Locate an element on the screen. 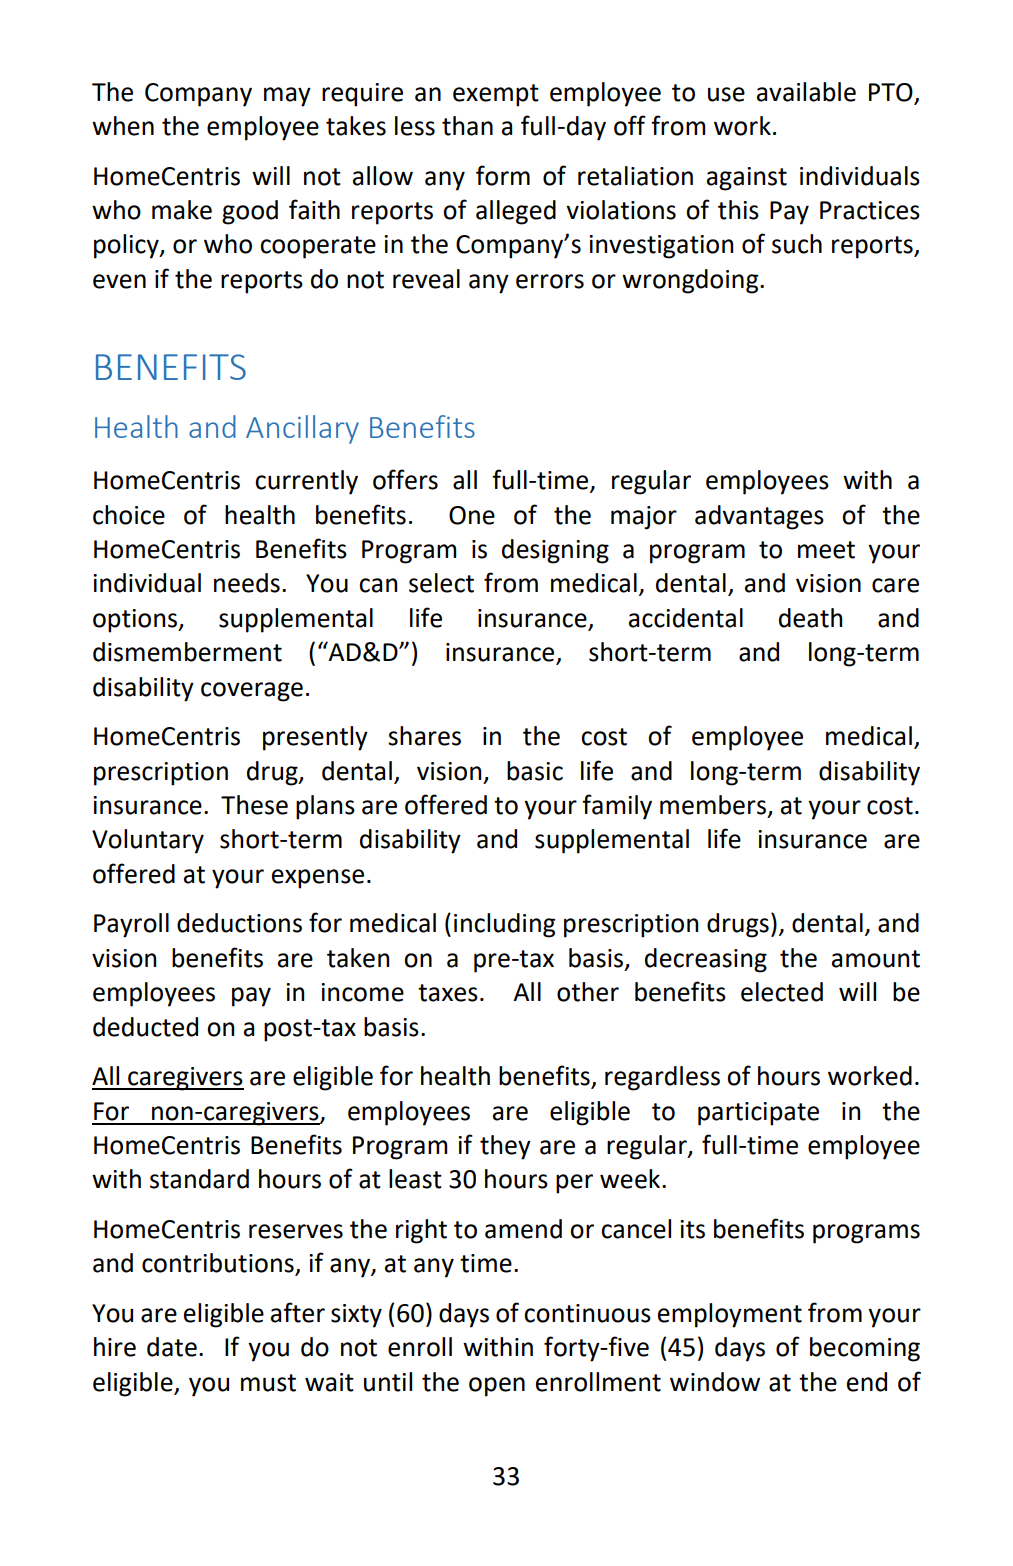  when is located at coordinates (123, 126).
